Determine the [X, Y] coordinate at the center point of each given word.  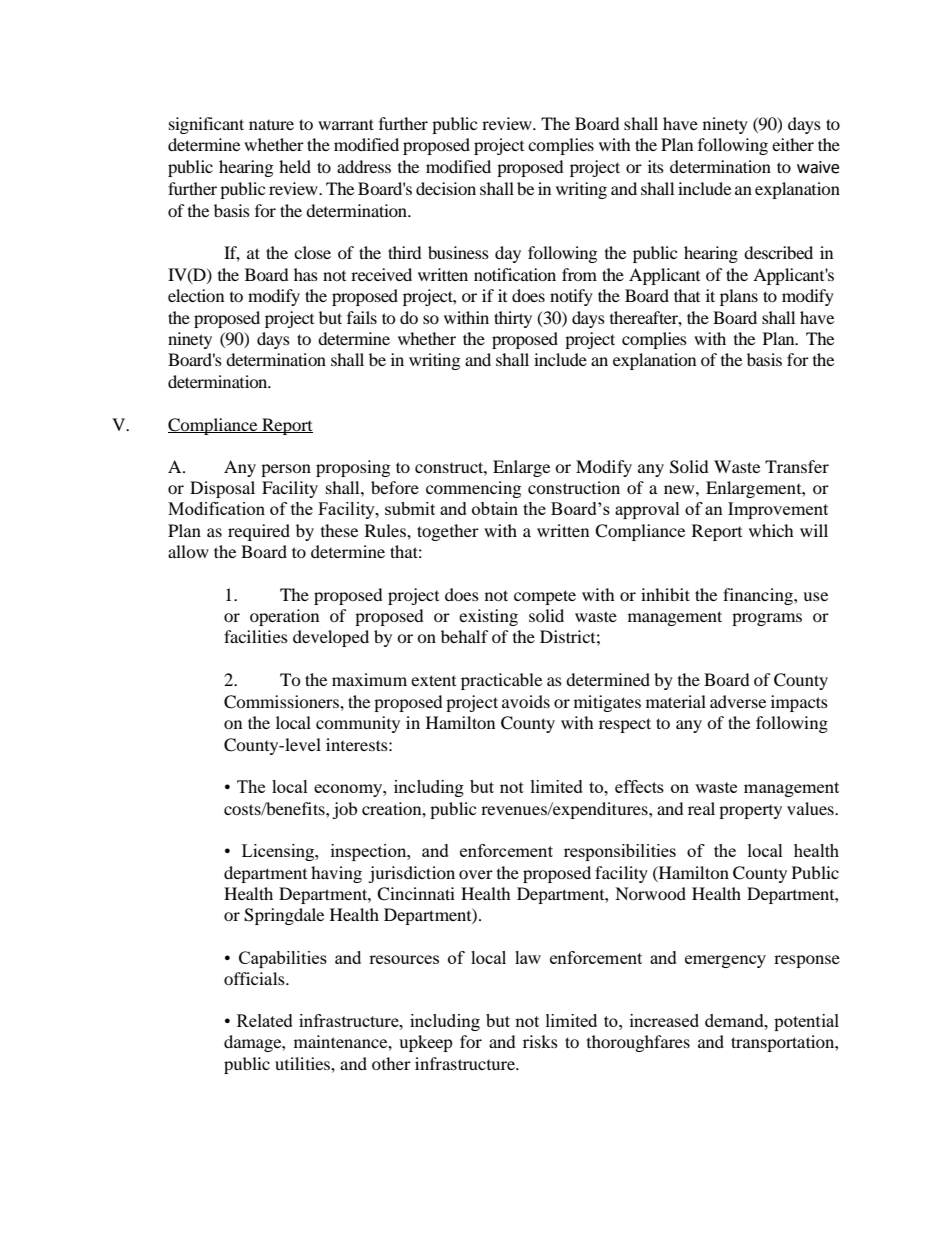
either [793, 144]
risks [540, 1041]
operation [284, 617]
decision [446, 188]
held [295, 166]
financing [759, 596]
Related [265, 1020]
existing [488, 617]
